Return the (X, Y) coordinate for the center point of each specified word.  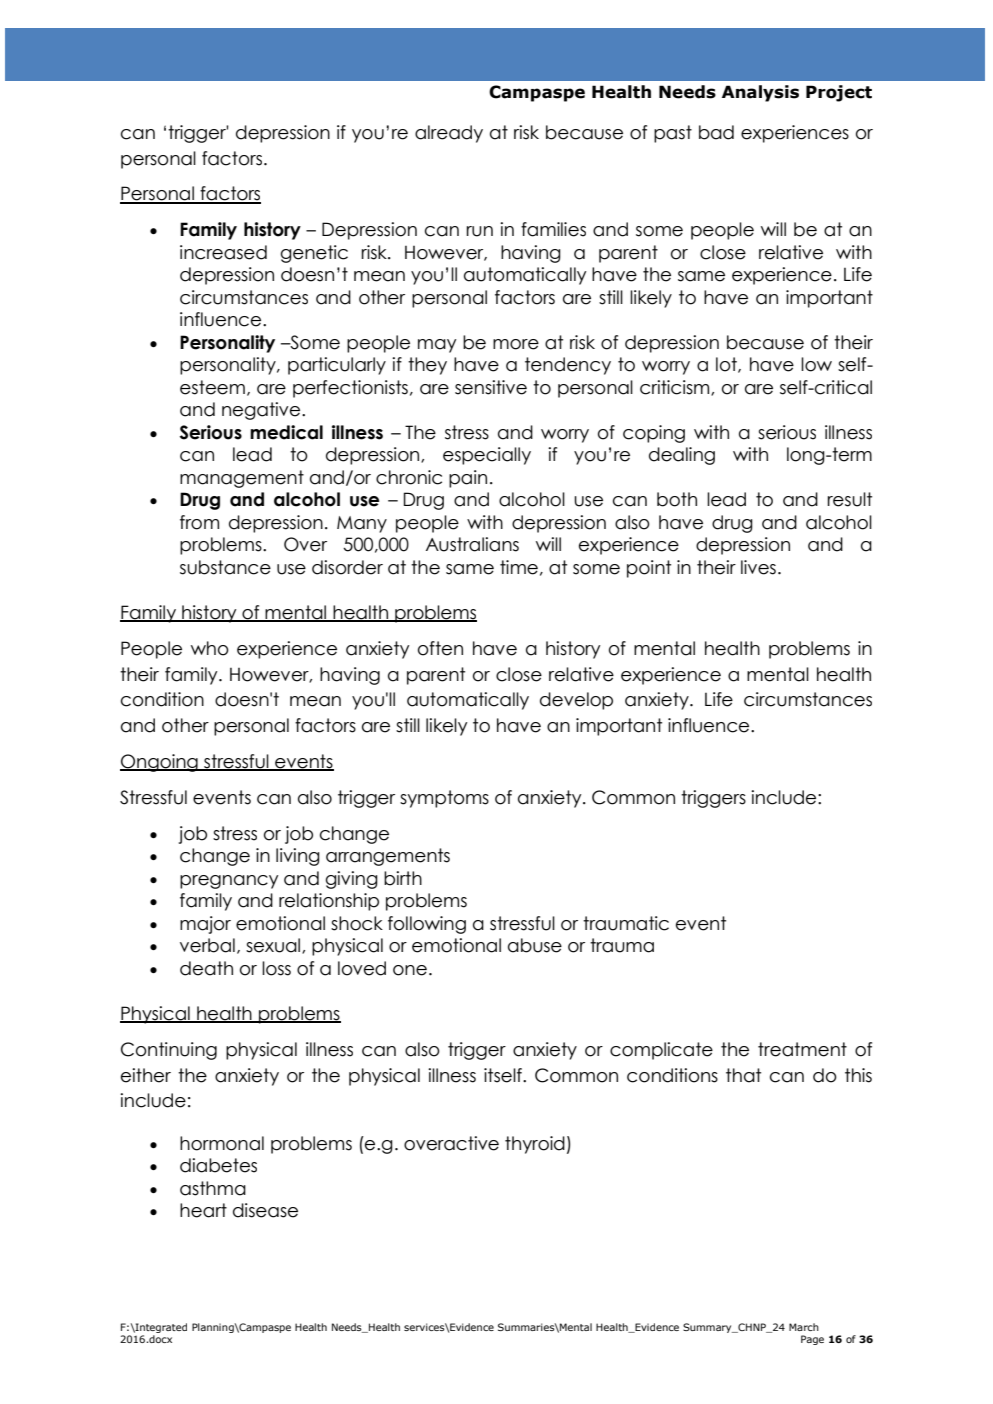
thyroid (535, 1145)
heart (203, 1210)
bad (716, 132)
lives (758, 567)
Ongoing (160, 763)
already (449, 134)
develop (576, 701)
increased (223, 252)
